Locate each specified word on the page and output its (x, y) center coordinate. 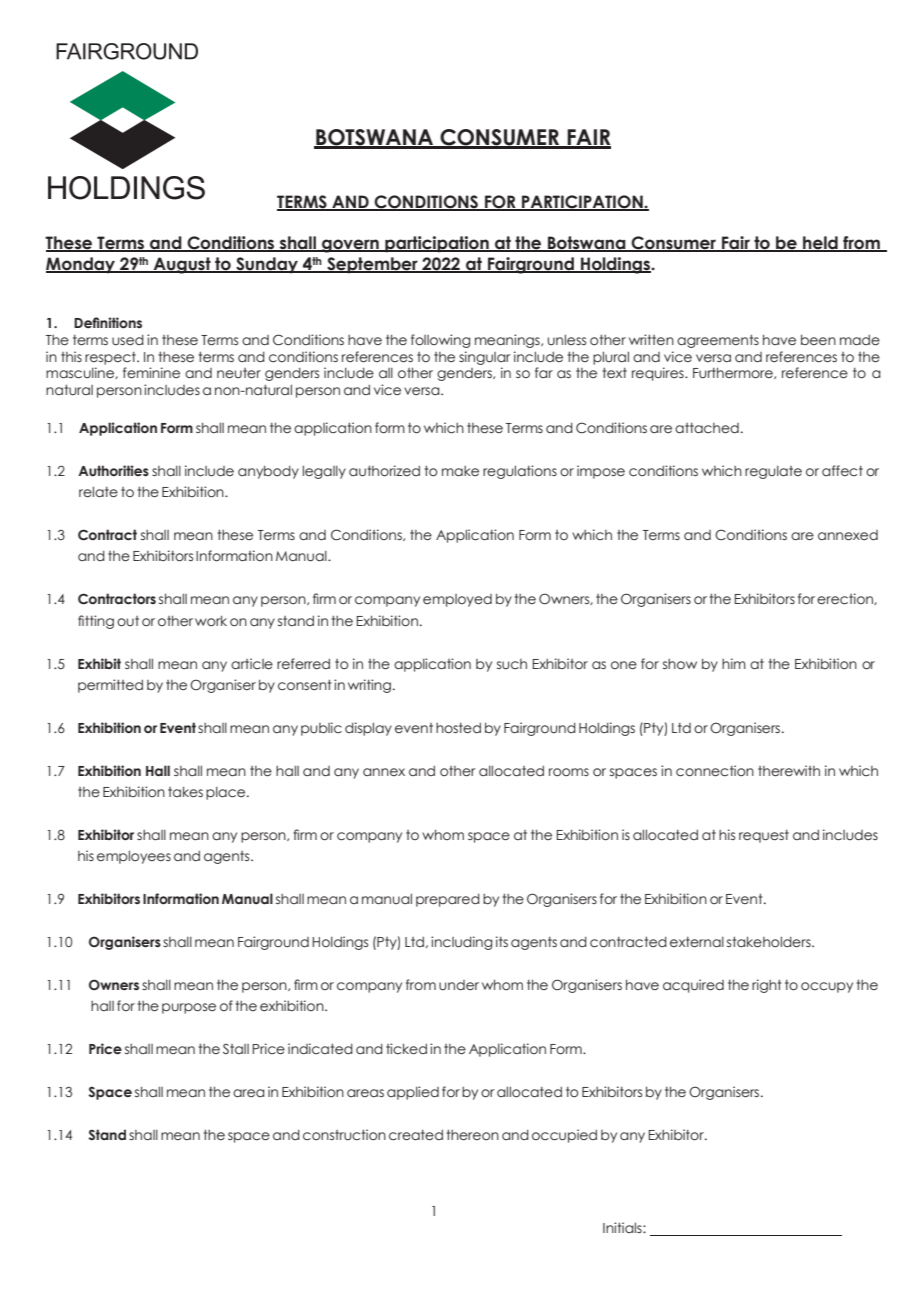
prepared (448, 900)
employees (134, 857)
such (512, 664)
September (372, 265)
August (182, 265)
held (820, 244)
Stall (236, 1049)
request (764, 836)
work (211, 620)
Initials (623, 1227)
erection (846, 599)
